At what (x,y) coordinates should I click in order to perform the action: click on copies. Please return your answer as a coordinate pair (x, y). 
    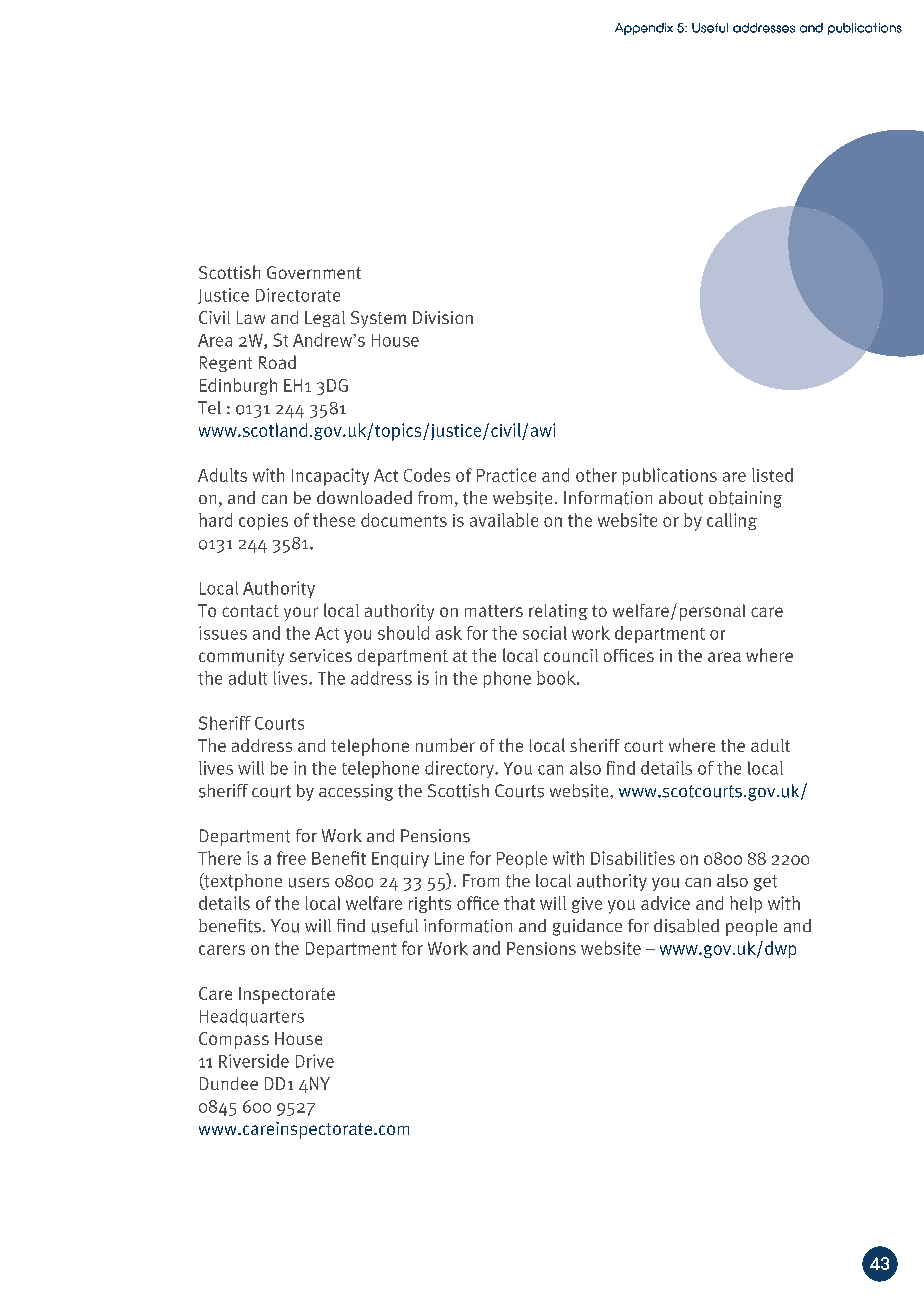
    Looking at the image, I should click on (263, 522).
